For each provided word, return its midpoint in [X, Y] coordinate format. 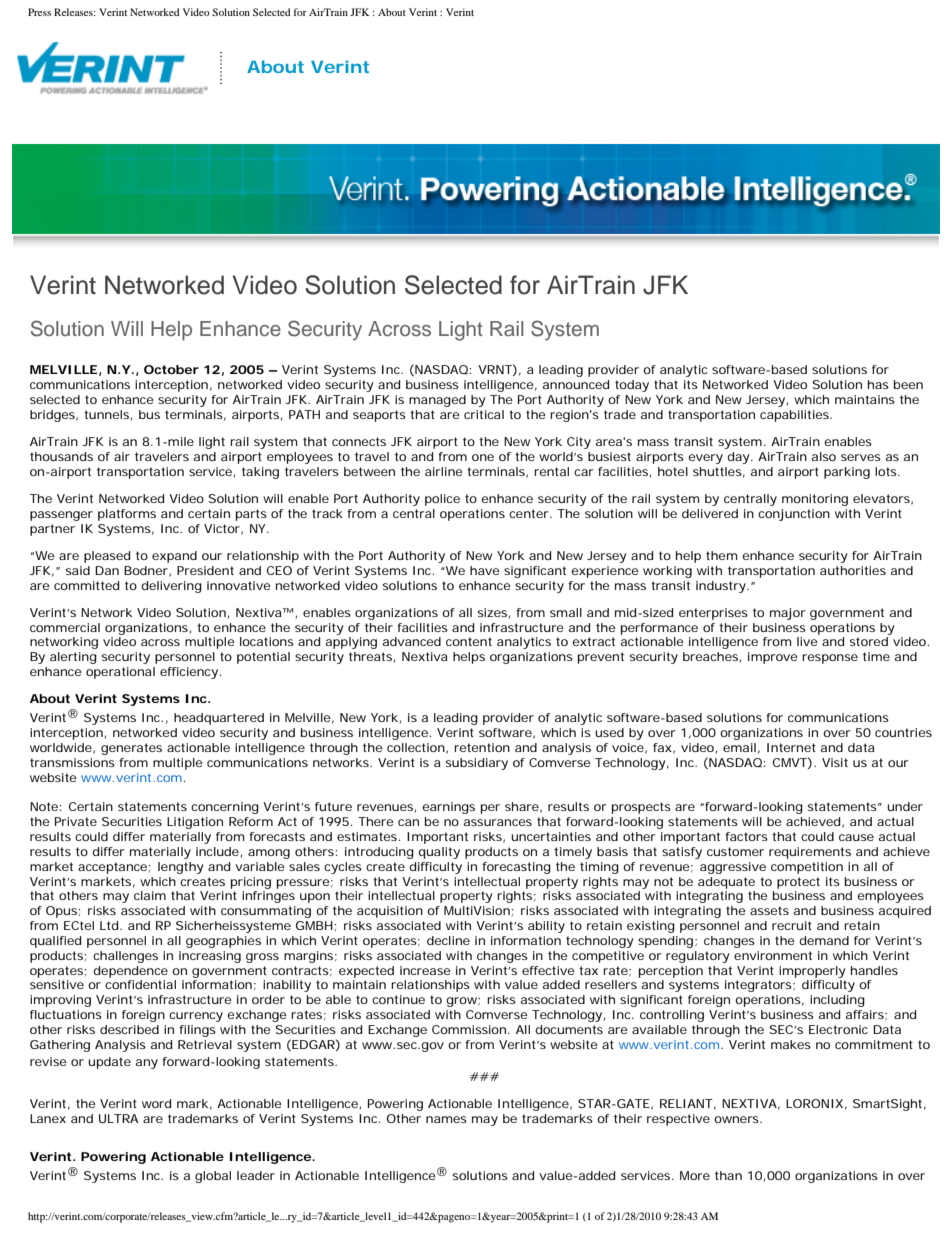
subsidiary [477, 764]
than [728, 1175]
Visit [835, 762]
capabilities [795, 416]
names [446, 1119]
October [171, 369]
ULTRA [118, 1118]
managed [437, 401]
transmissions [72, 762]
